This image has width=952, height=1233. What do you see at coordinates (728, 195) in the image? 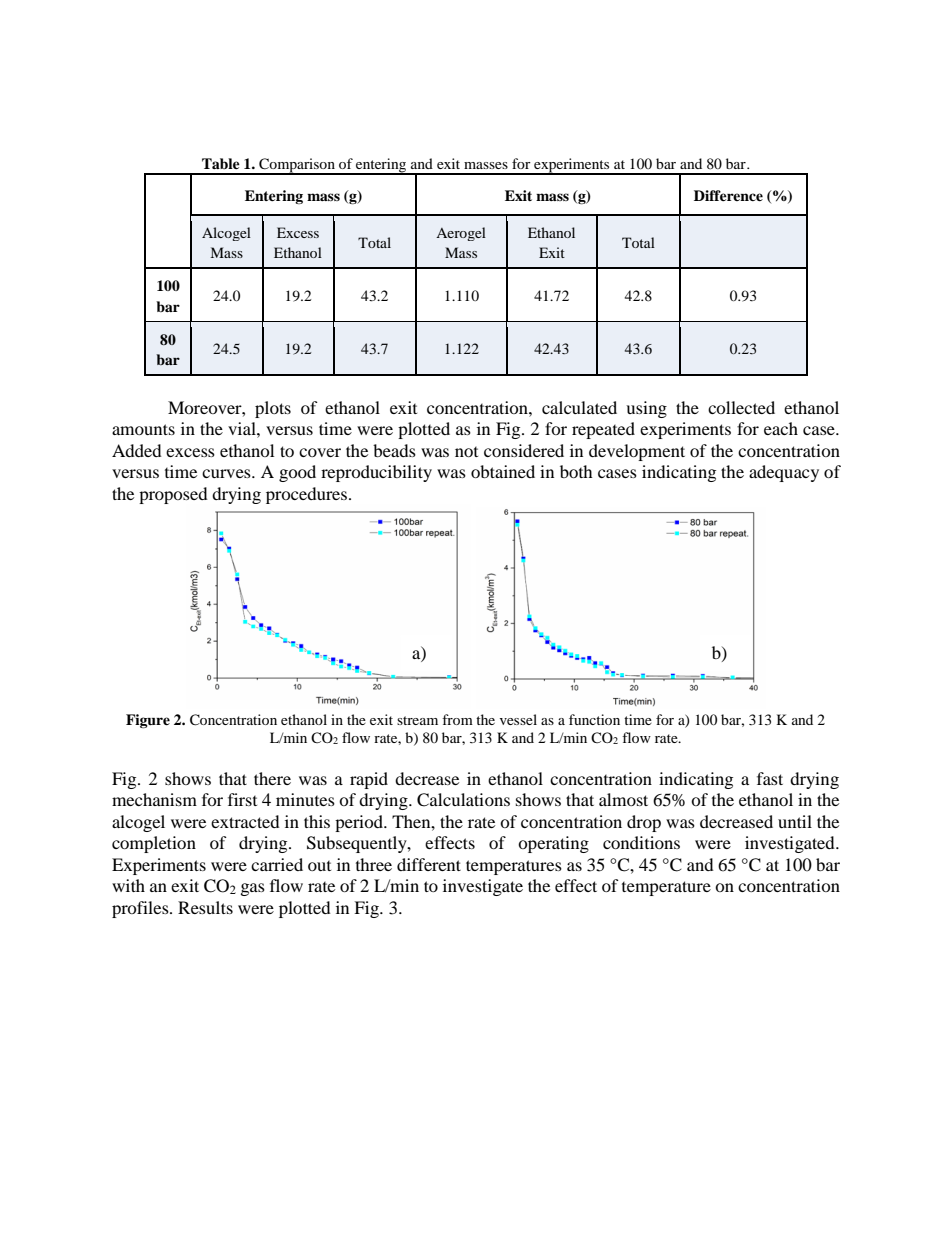
I see `Difference` at bounding box center [728, 195].
